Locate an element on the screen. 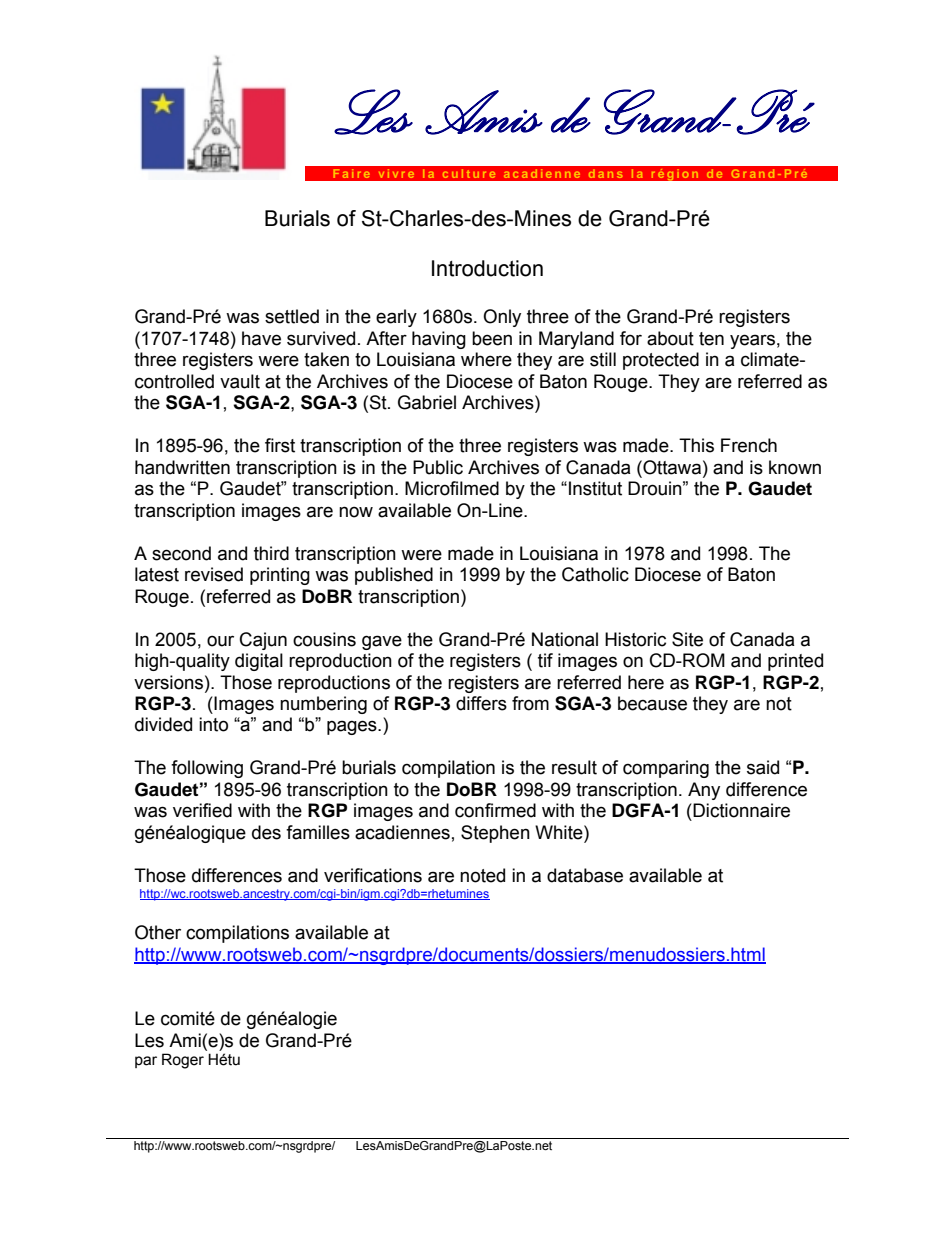 The height and width of the screenshot is (1233, 952). Stephen is located at coordinates (495, 834).
